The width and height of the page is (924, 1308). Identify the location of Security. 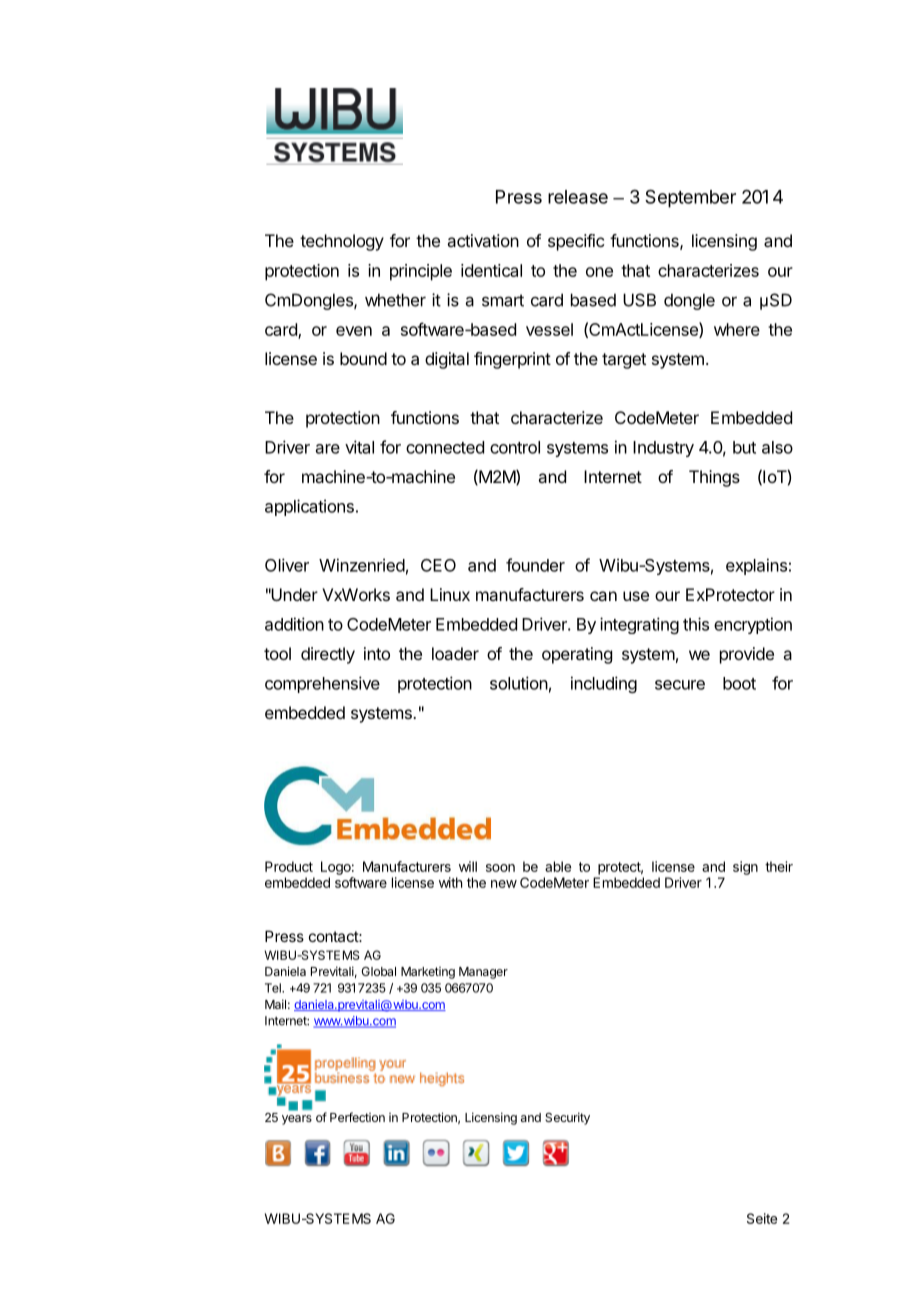
(567, 1118).
